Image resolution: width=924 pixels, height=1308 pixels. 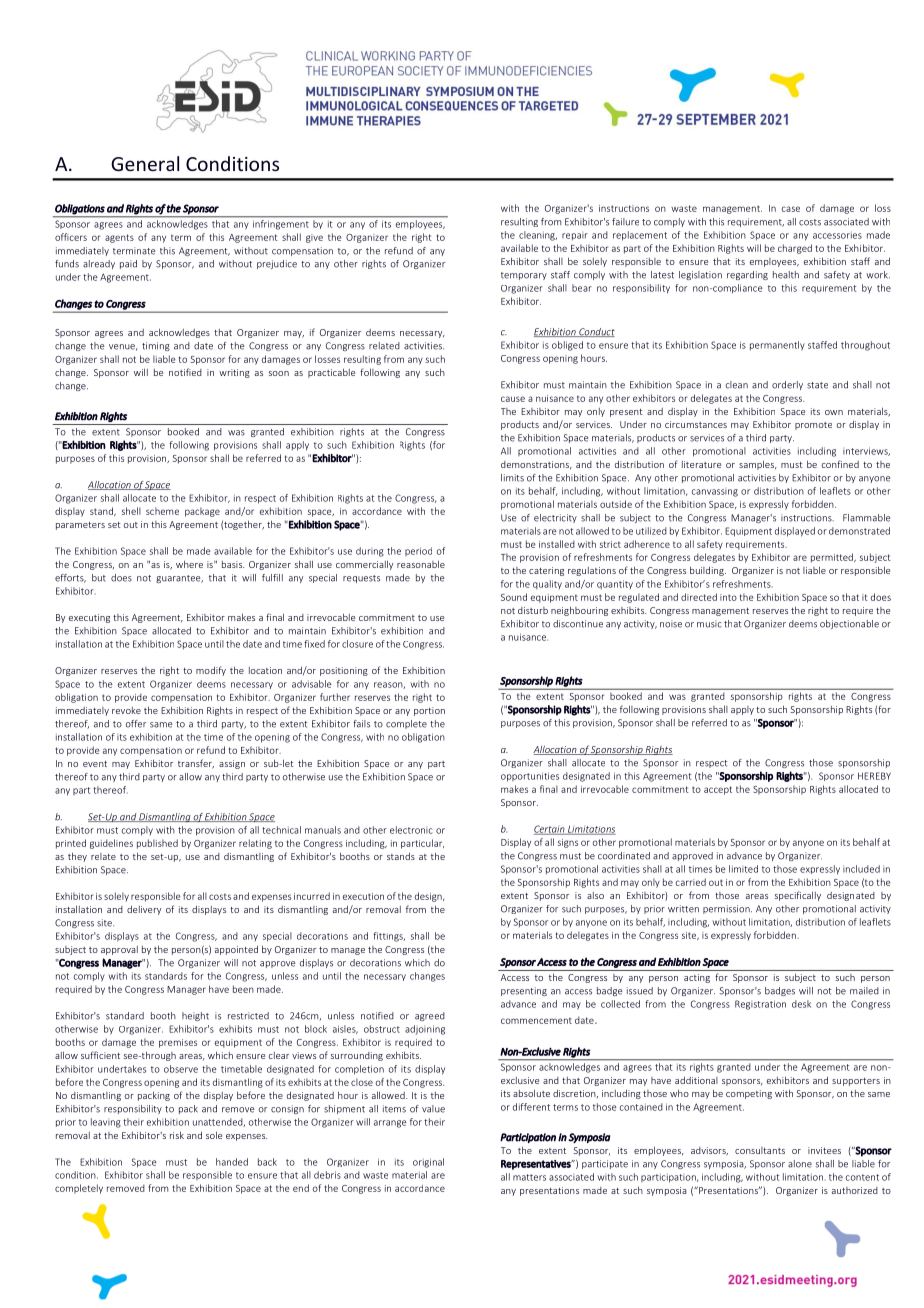 What do you see at coordinates (177, 1135) in the screenshot?
I see `risk` at bounding box center [177, 1135].
